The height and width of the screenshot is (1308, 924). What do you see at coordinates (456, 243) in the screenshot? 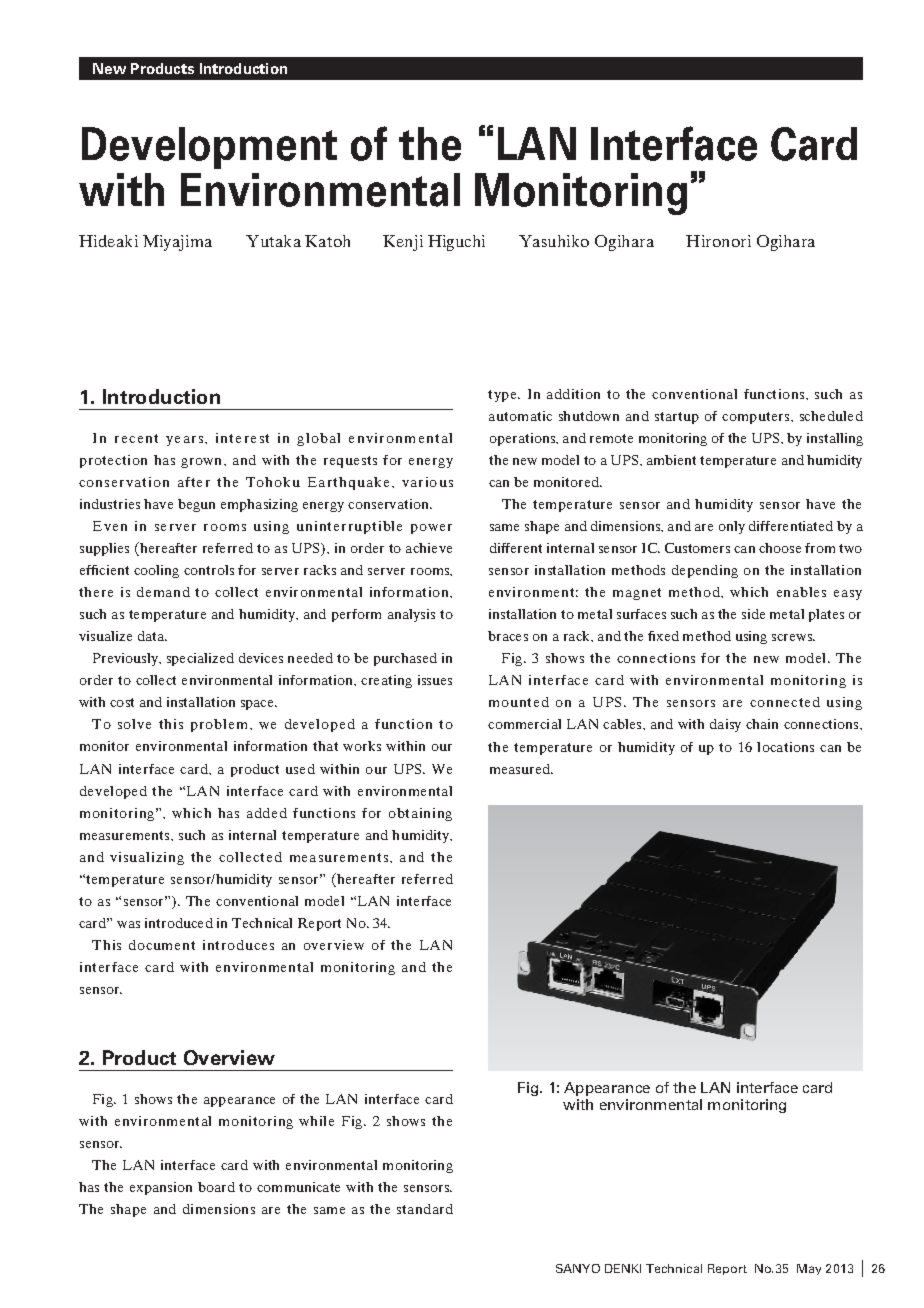
I see `Higuchi` at bounding box center [456, 243].
